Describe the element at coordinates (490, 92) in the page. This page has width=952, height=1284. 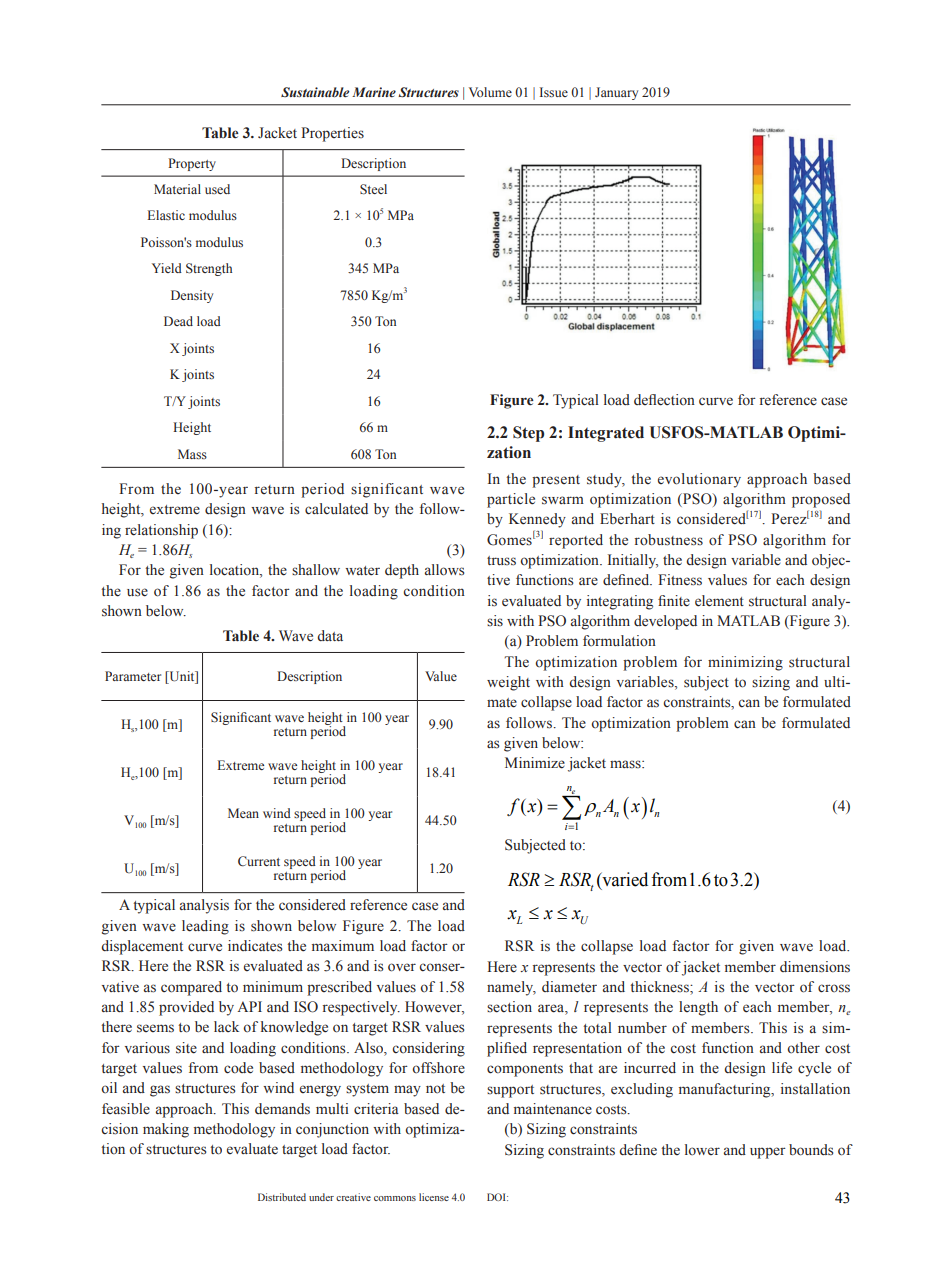
I see `Volume` at that location.
